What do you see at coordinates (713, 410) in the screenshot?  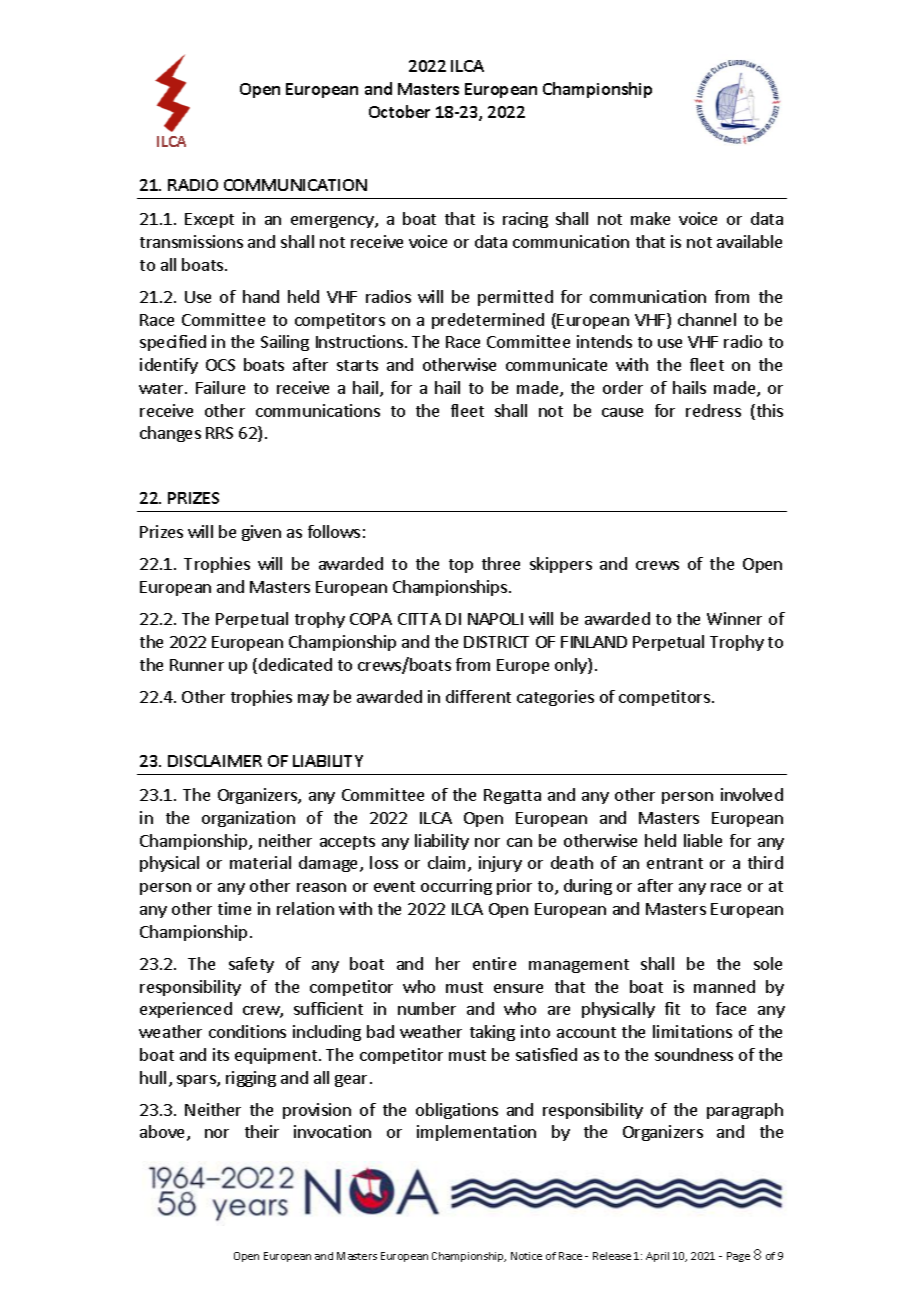 I see `redress` at bounding box center [713, 410].
